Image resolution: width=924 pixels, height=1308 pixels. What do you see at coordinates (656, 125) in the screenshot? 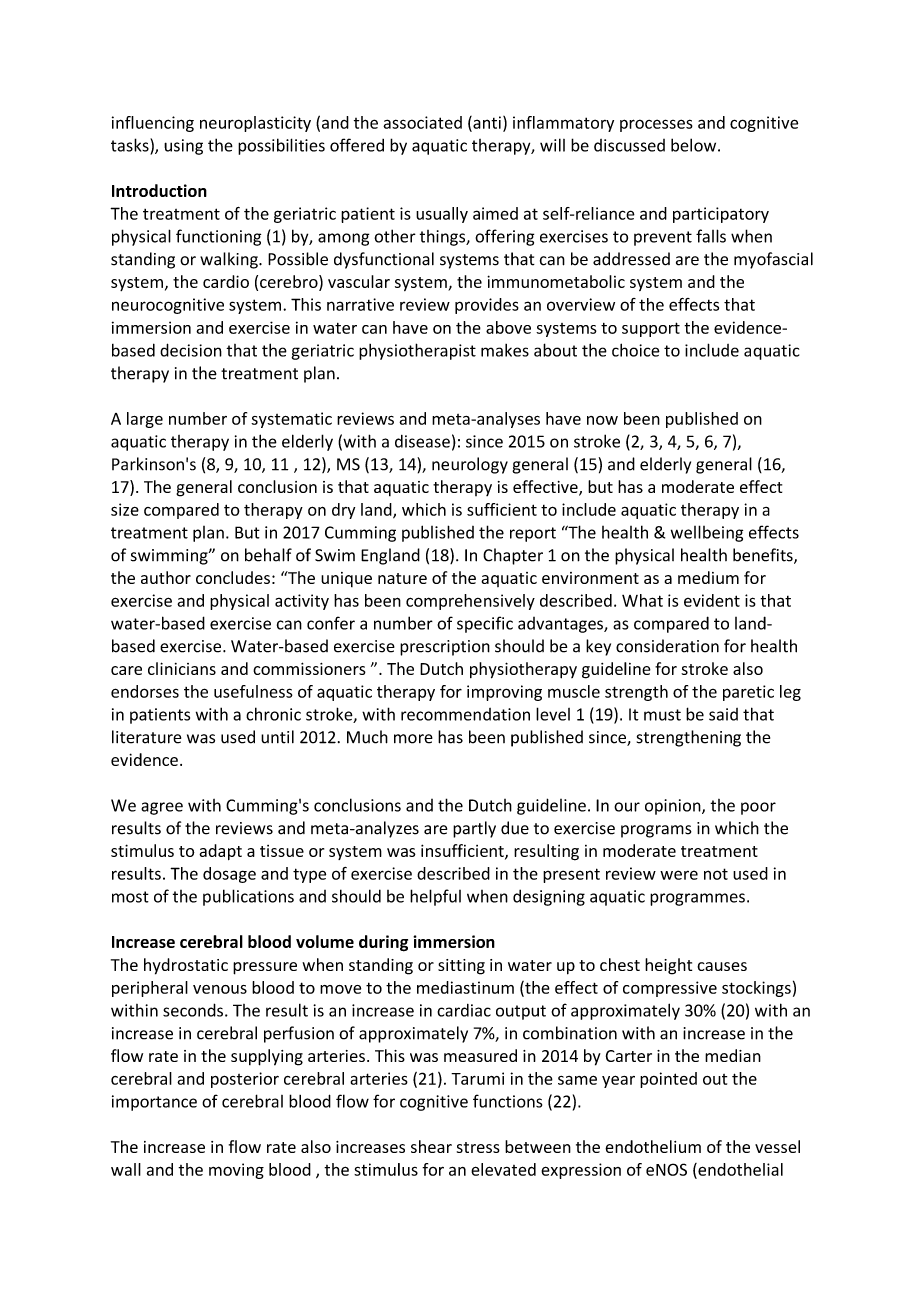
I see `processes` at bounding box center [656, 125].
